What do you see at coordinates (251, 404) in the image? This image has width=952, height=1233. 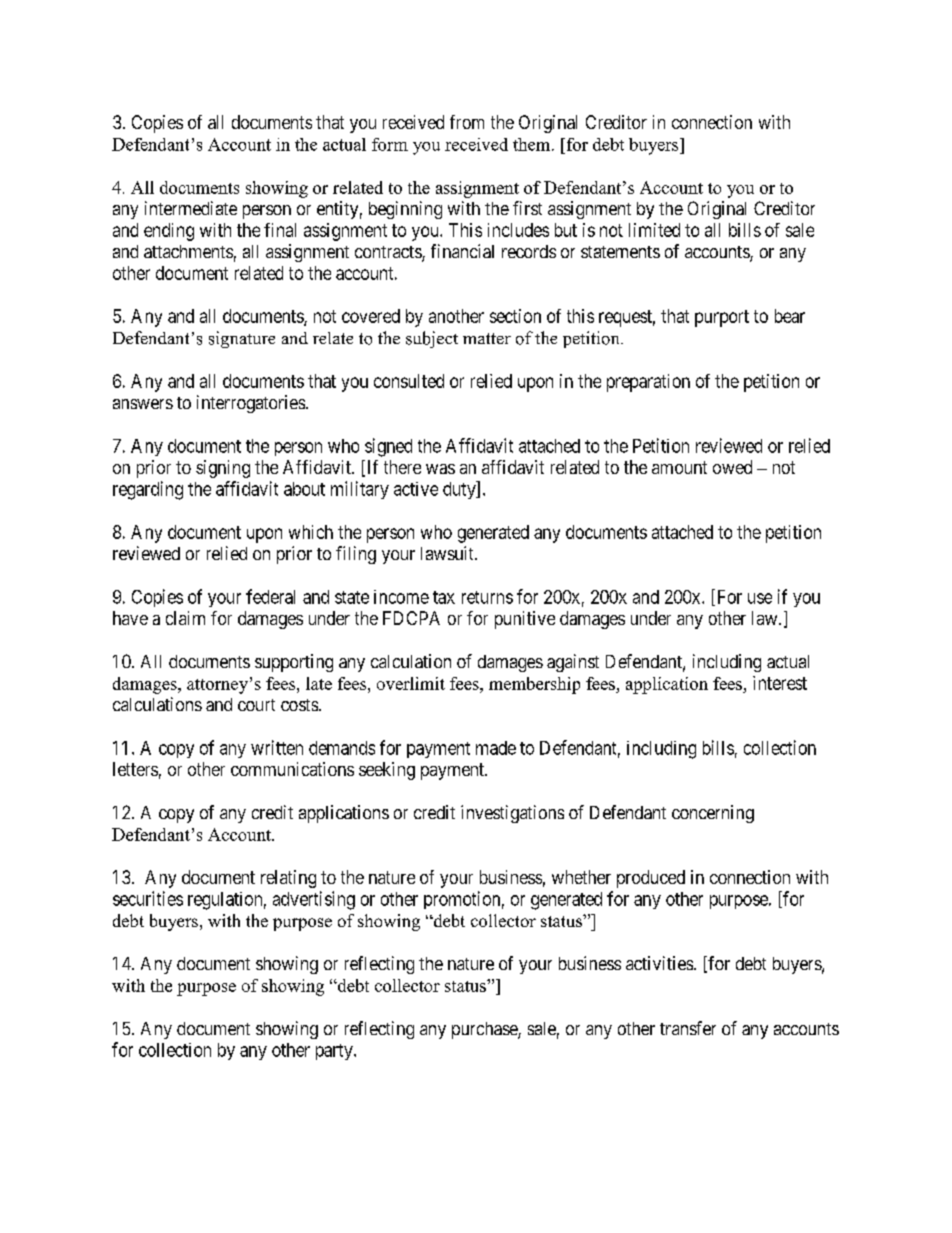 I see `interrogatories` at bounding box center [251, 404].
